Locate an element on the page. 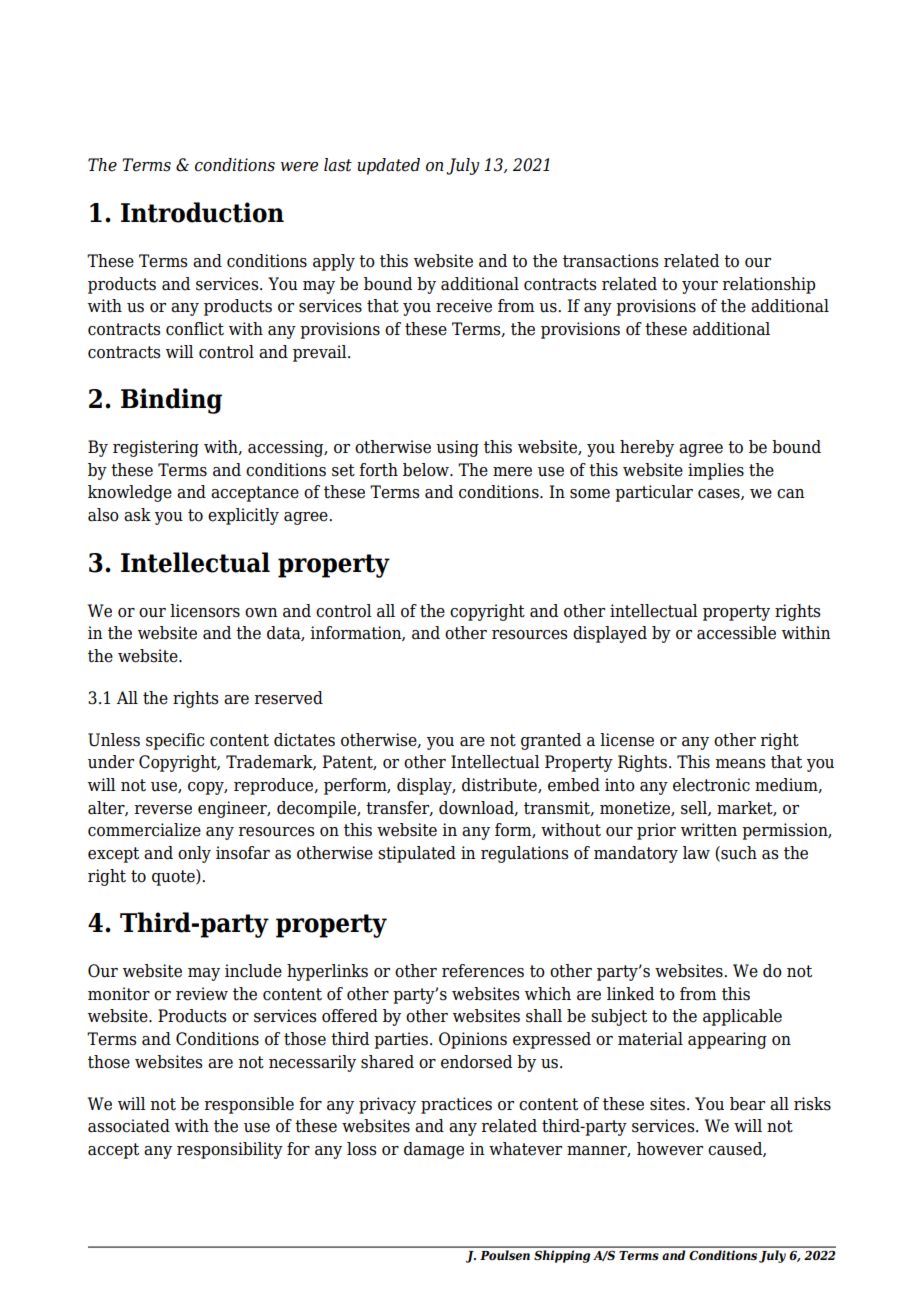 This page has height=1308, width=924. your is located at coordinates (700, 287).
